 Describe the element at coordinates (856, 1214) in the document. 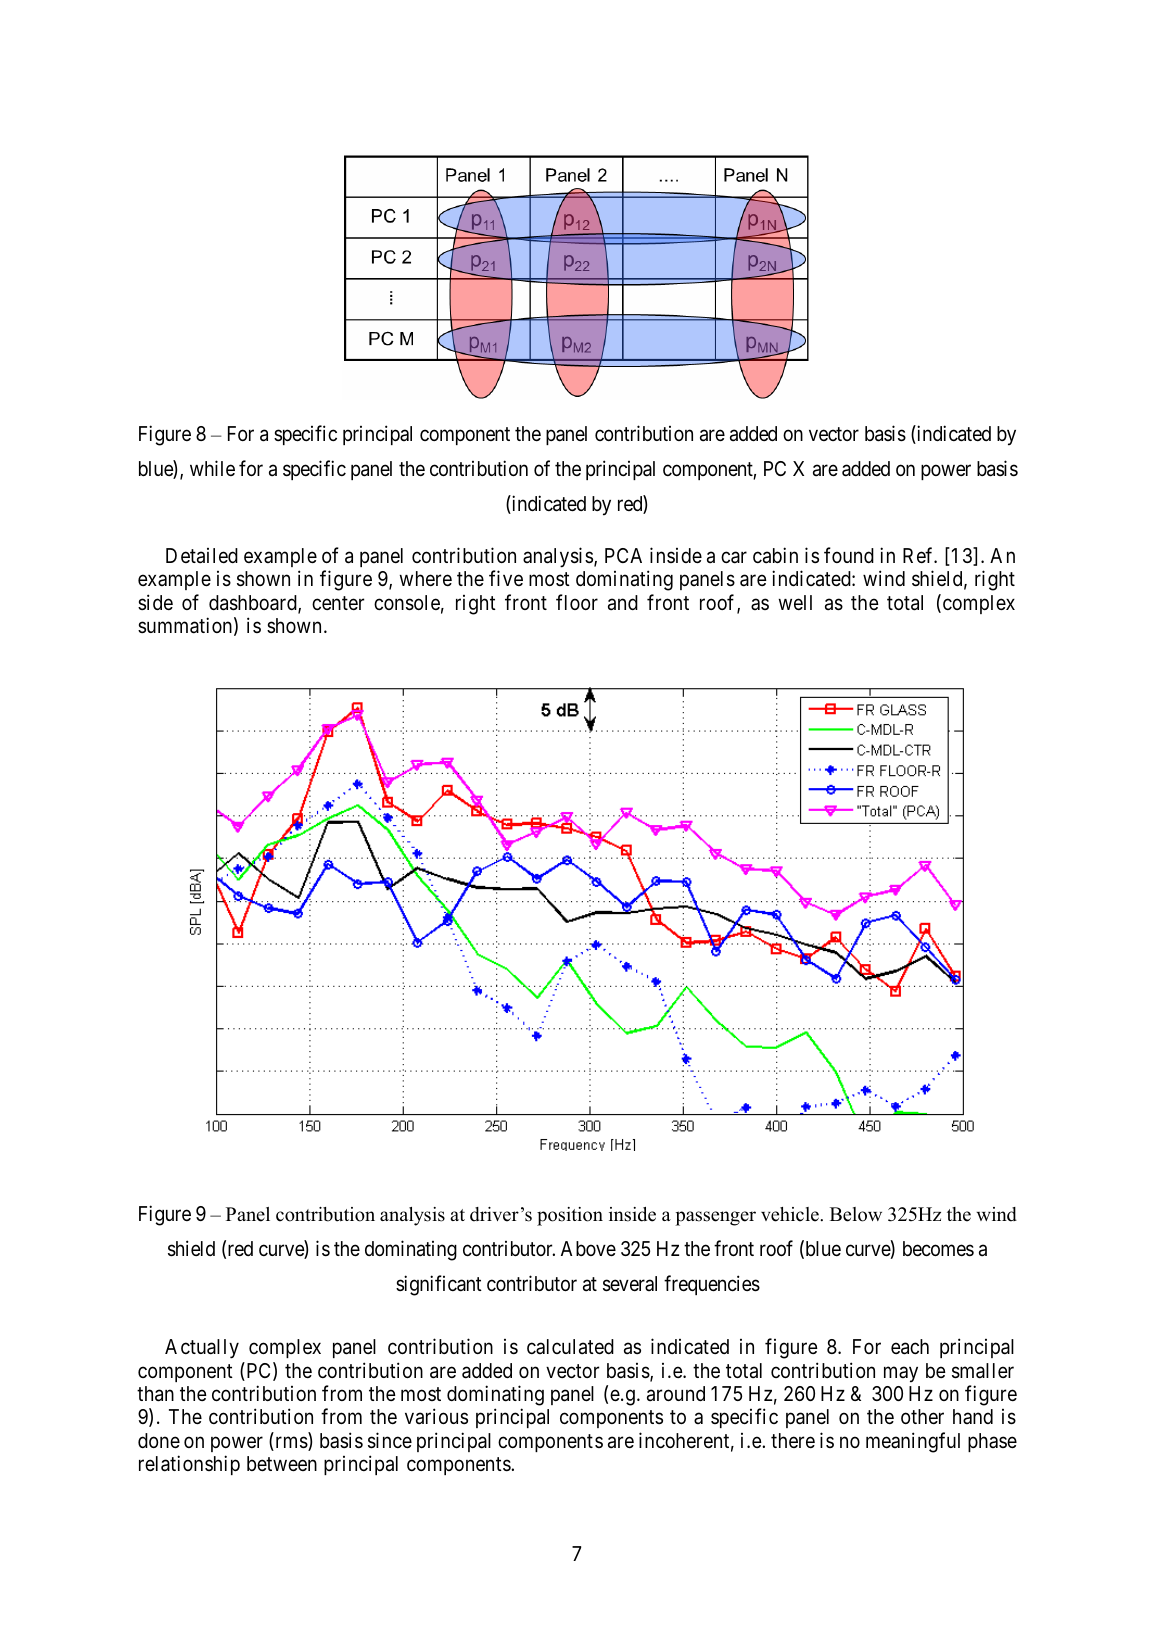

I see `Below` at that location.
